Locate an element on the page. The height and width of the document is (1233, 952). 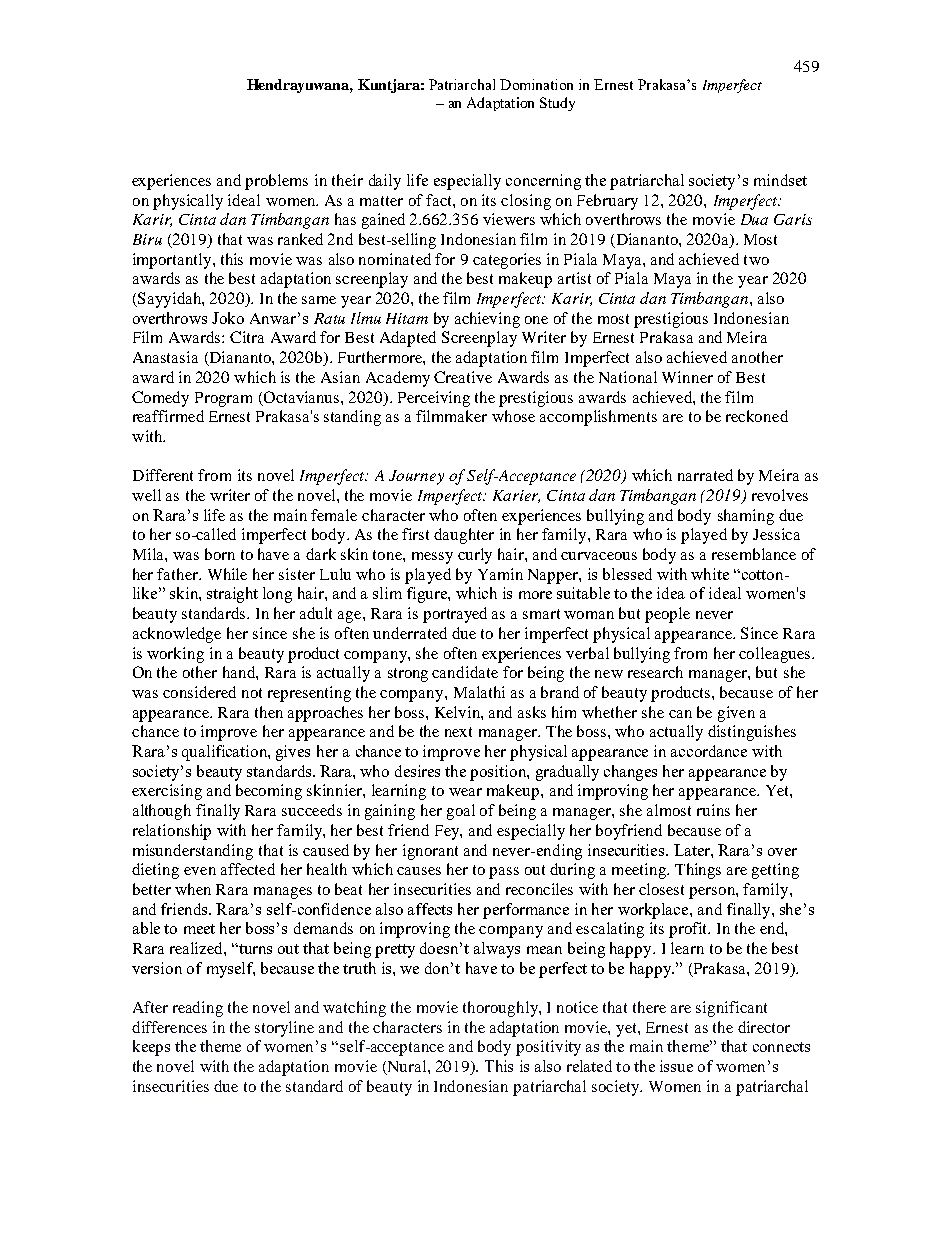
reading is located at coordinates (198, 1009).
